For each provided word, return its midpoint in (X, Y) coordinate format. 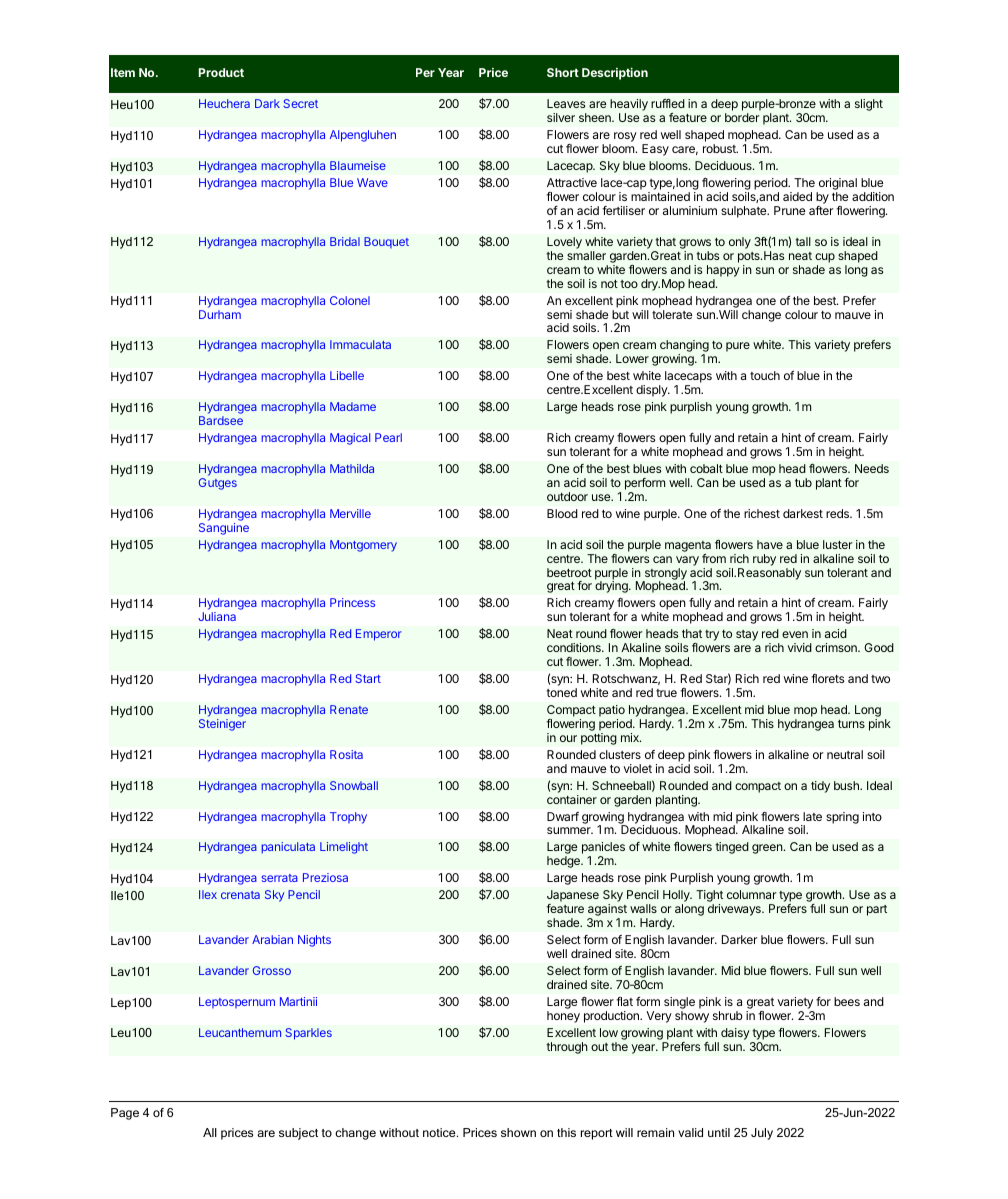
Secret (300, 103)
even (795, 634)
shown (518, 1132)
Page (125, 1114)
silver (561, 117)
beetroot (569, 572)
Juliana (217, 616)
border (742, 117)
